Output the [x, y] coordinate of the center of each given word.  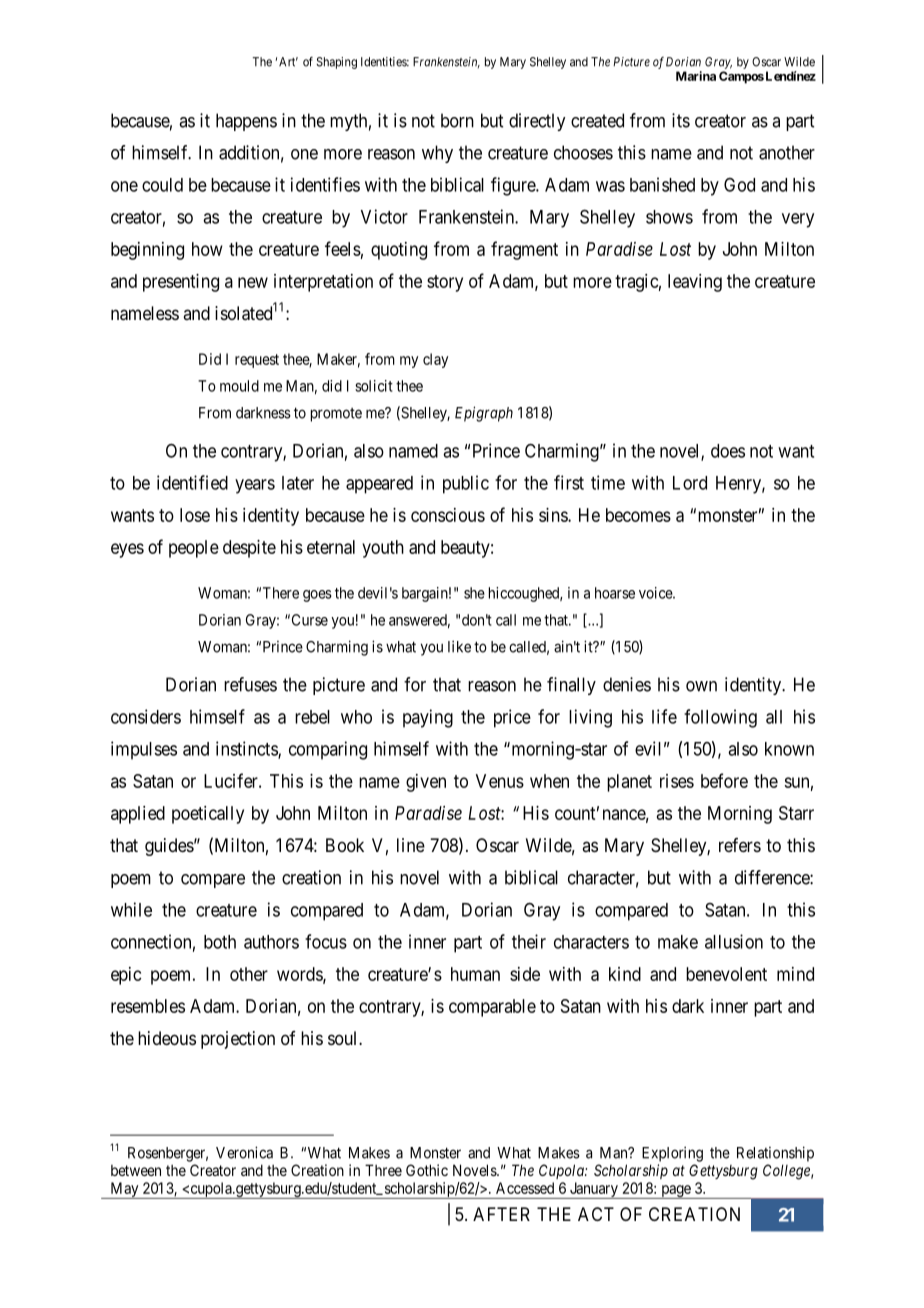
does [728, 451]
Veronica [244, 1152]
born [457, 120]
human [475, 974]
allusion [734, 941]
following [720, 718]
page [676, 1192]
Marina [696, 76]
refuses [250, 684]
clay [435, 360]
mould [239, 386]
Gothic [427, 1170]
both [220, 942]
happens [246, 122]
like [459, 646]
